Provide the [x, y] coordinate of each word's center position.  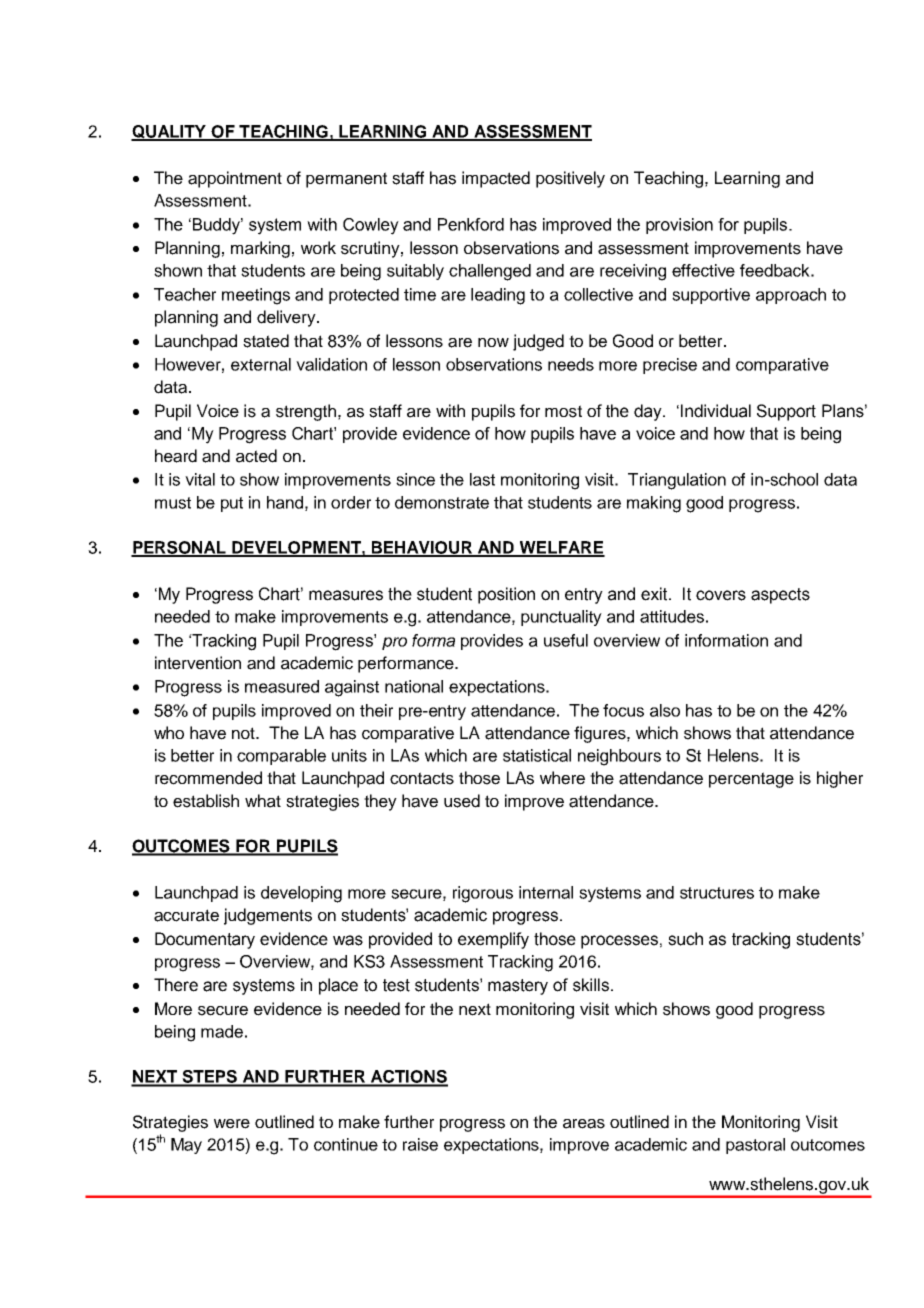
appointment [235, 179]
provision [679, 226]
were [232, 1124]
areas [584, 1124]
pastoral [755, 1146]
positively [570, 179]
